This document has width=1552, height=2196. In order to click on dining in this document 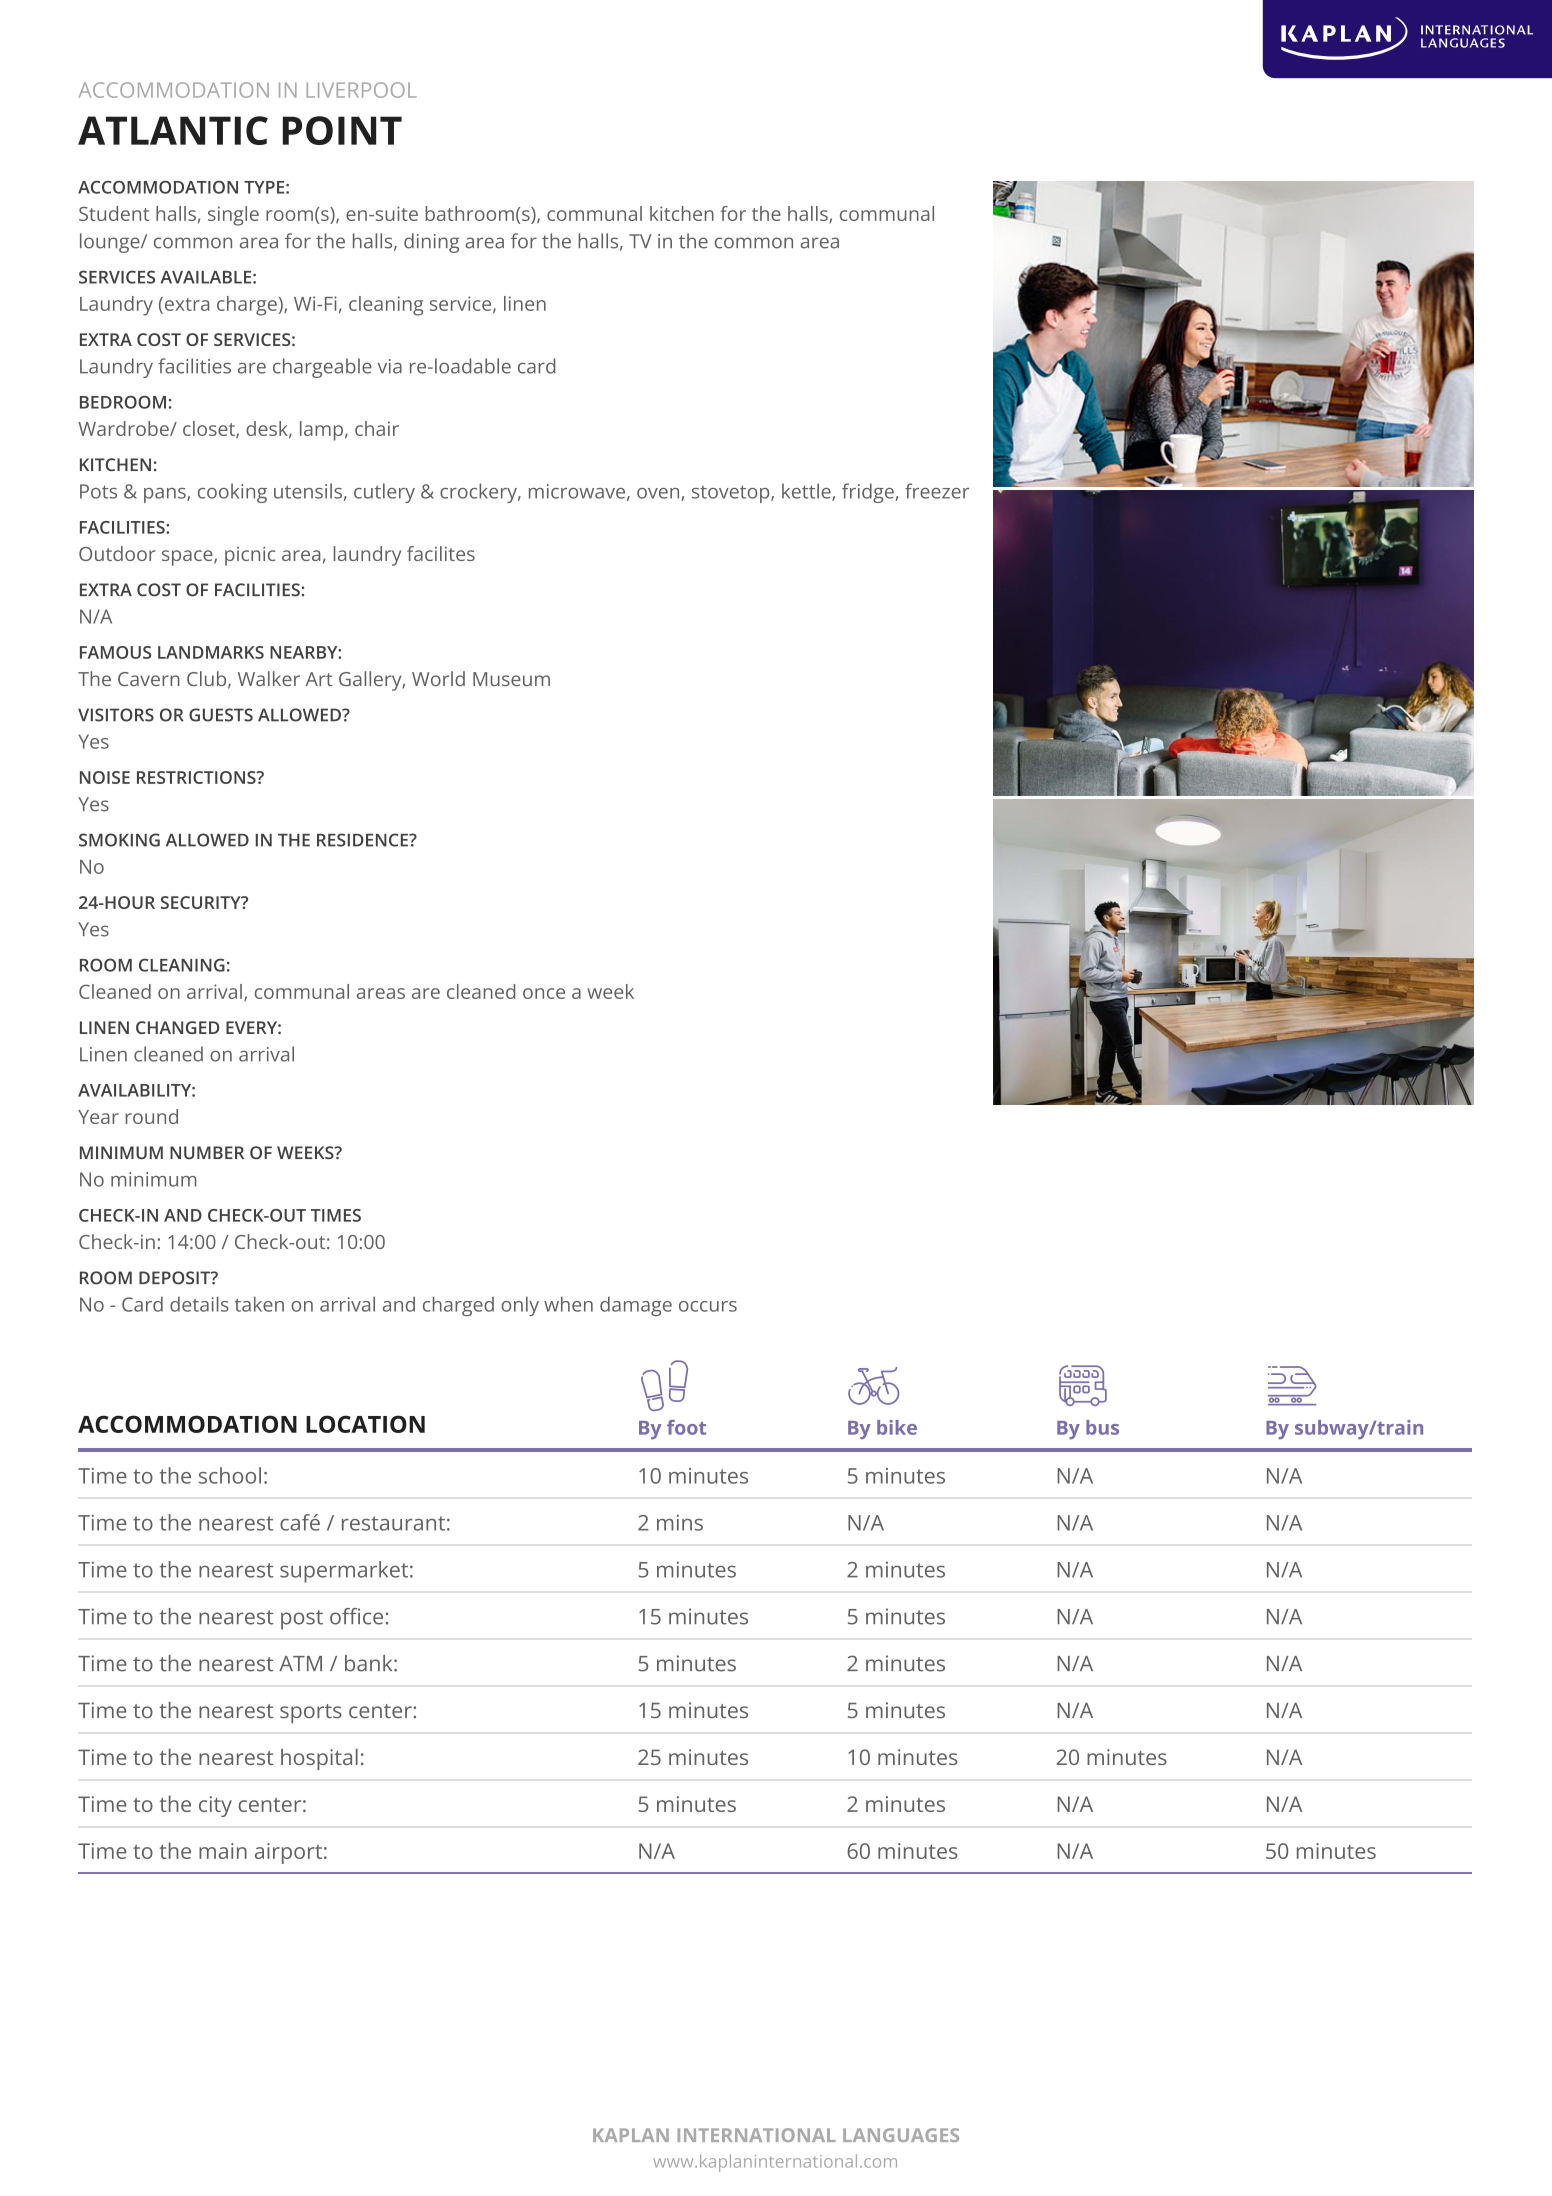, I will do `click(431, 243)`.
